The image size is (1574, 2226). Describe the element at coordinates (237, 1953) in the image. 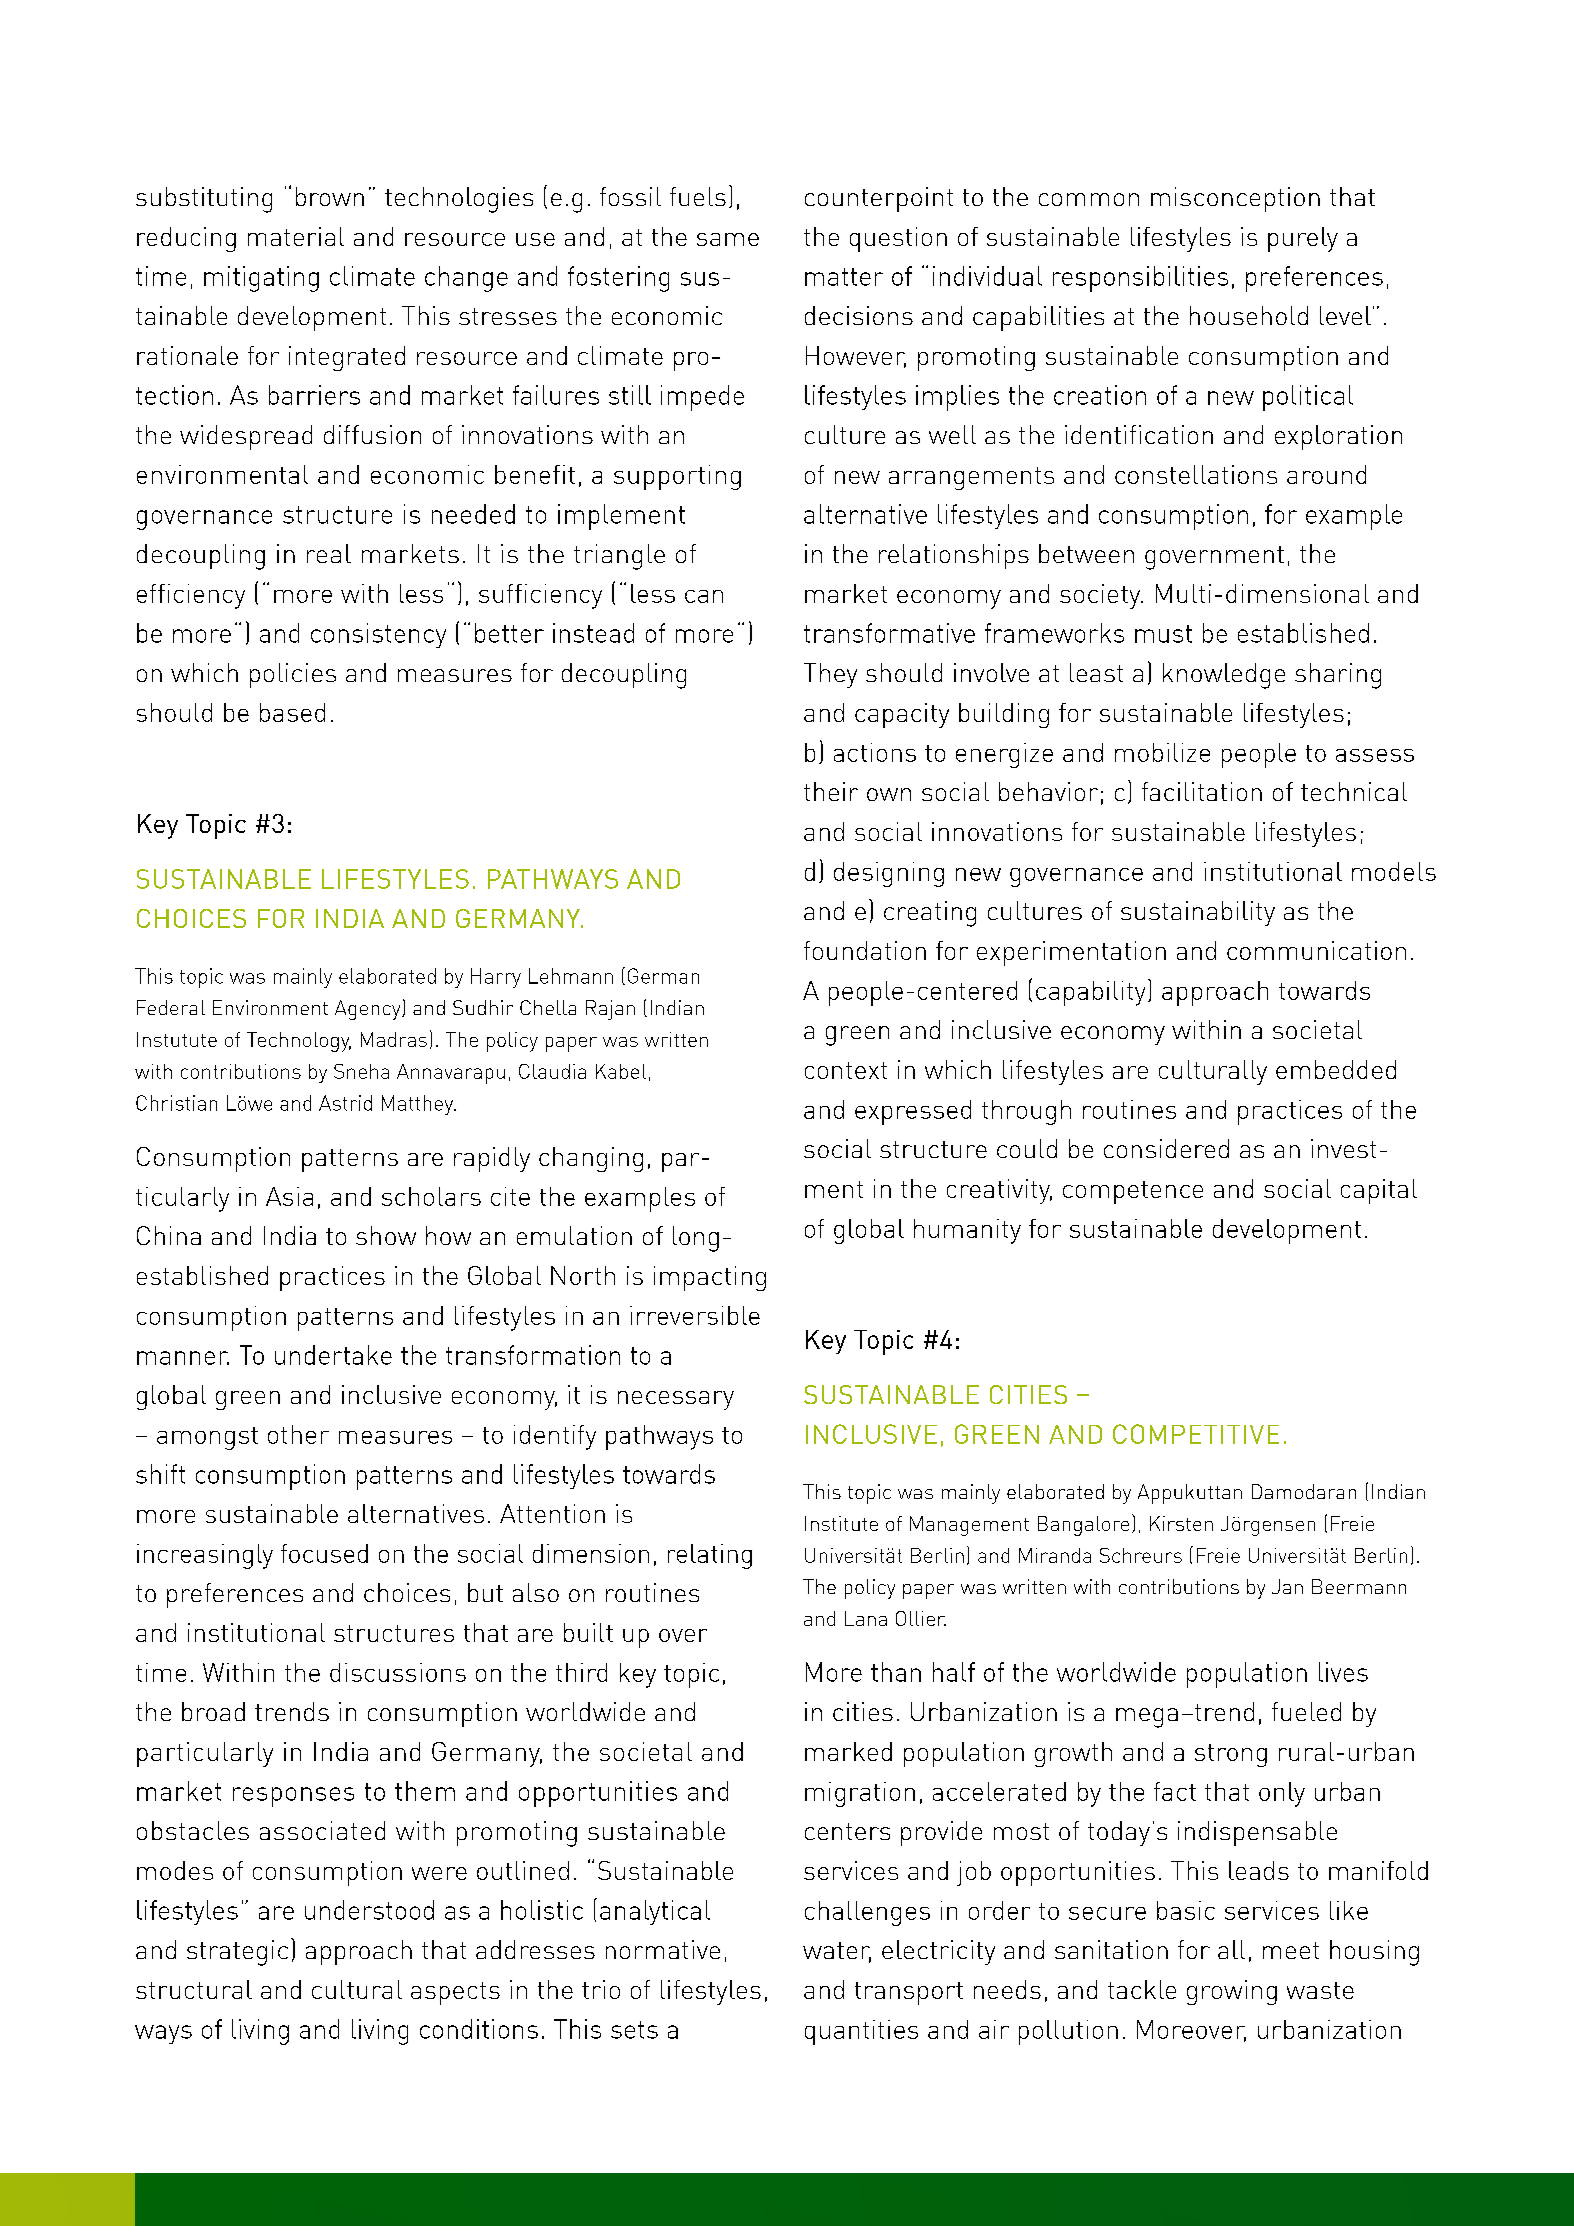

I see `strategic` at that location.
